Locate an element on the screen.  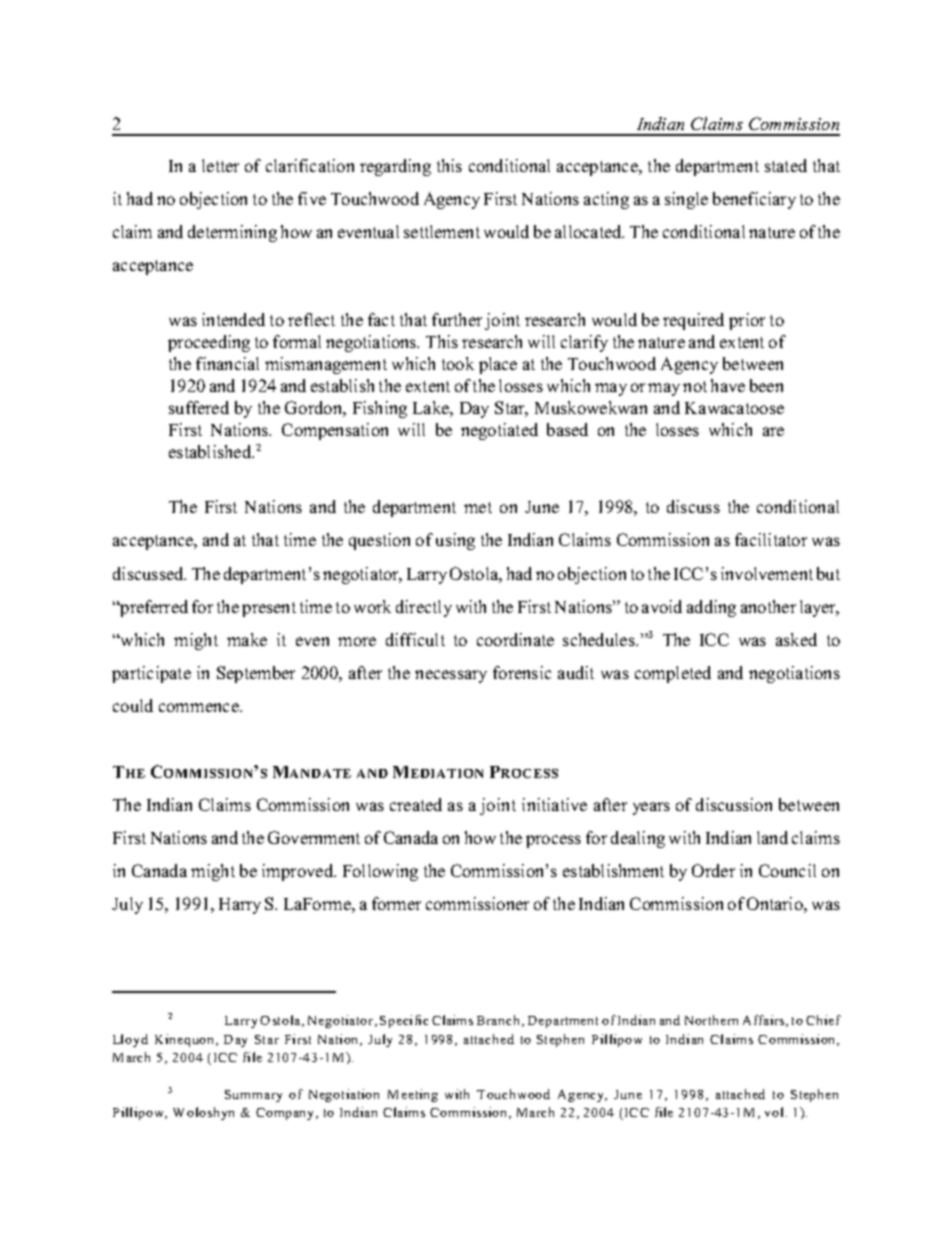
Order is located at coordinates (713, 870).
